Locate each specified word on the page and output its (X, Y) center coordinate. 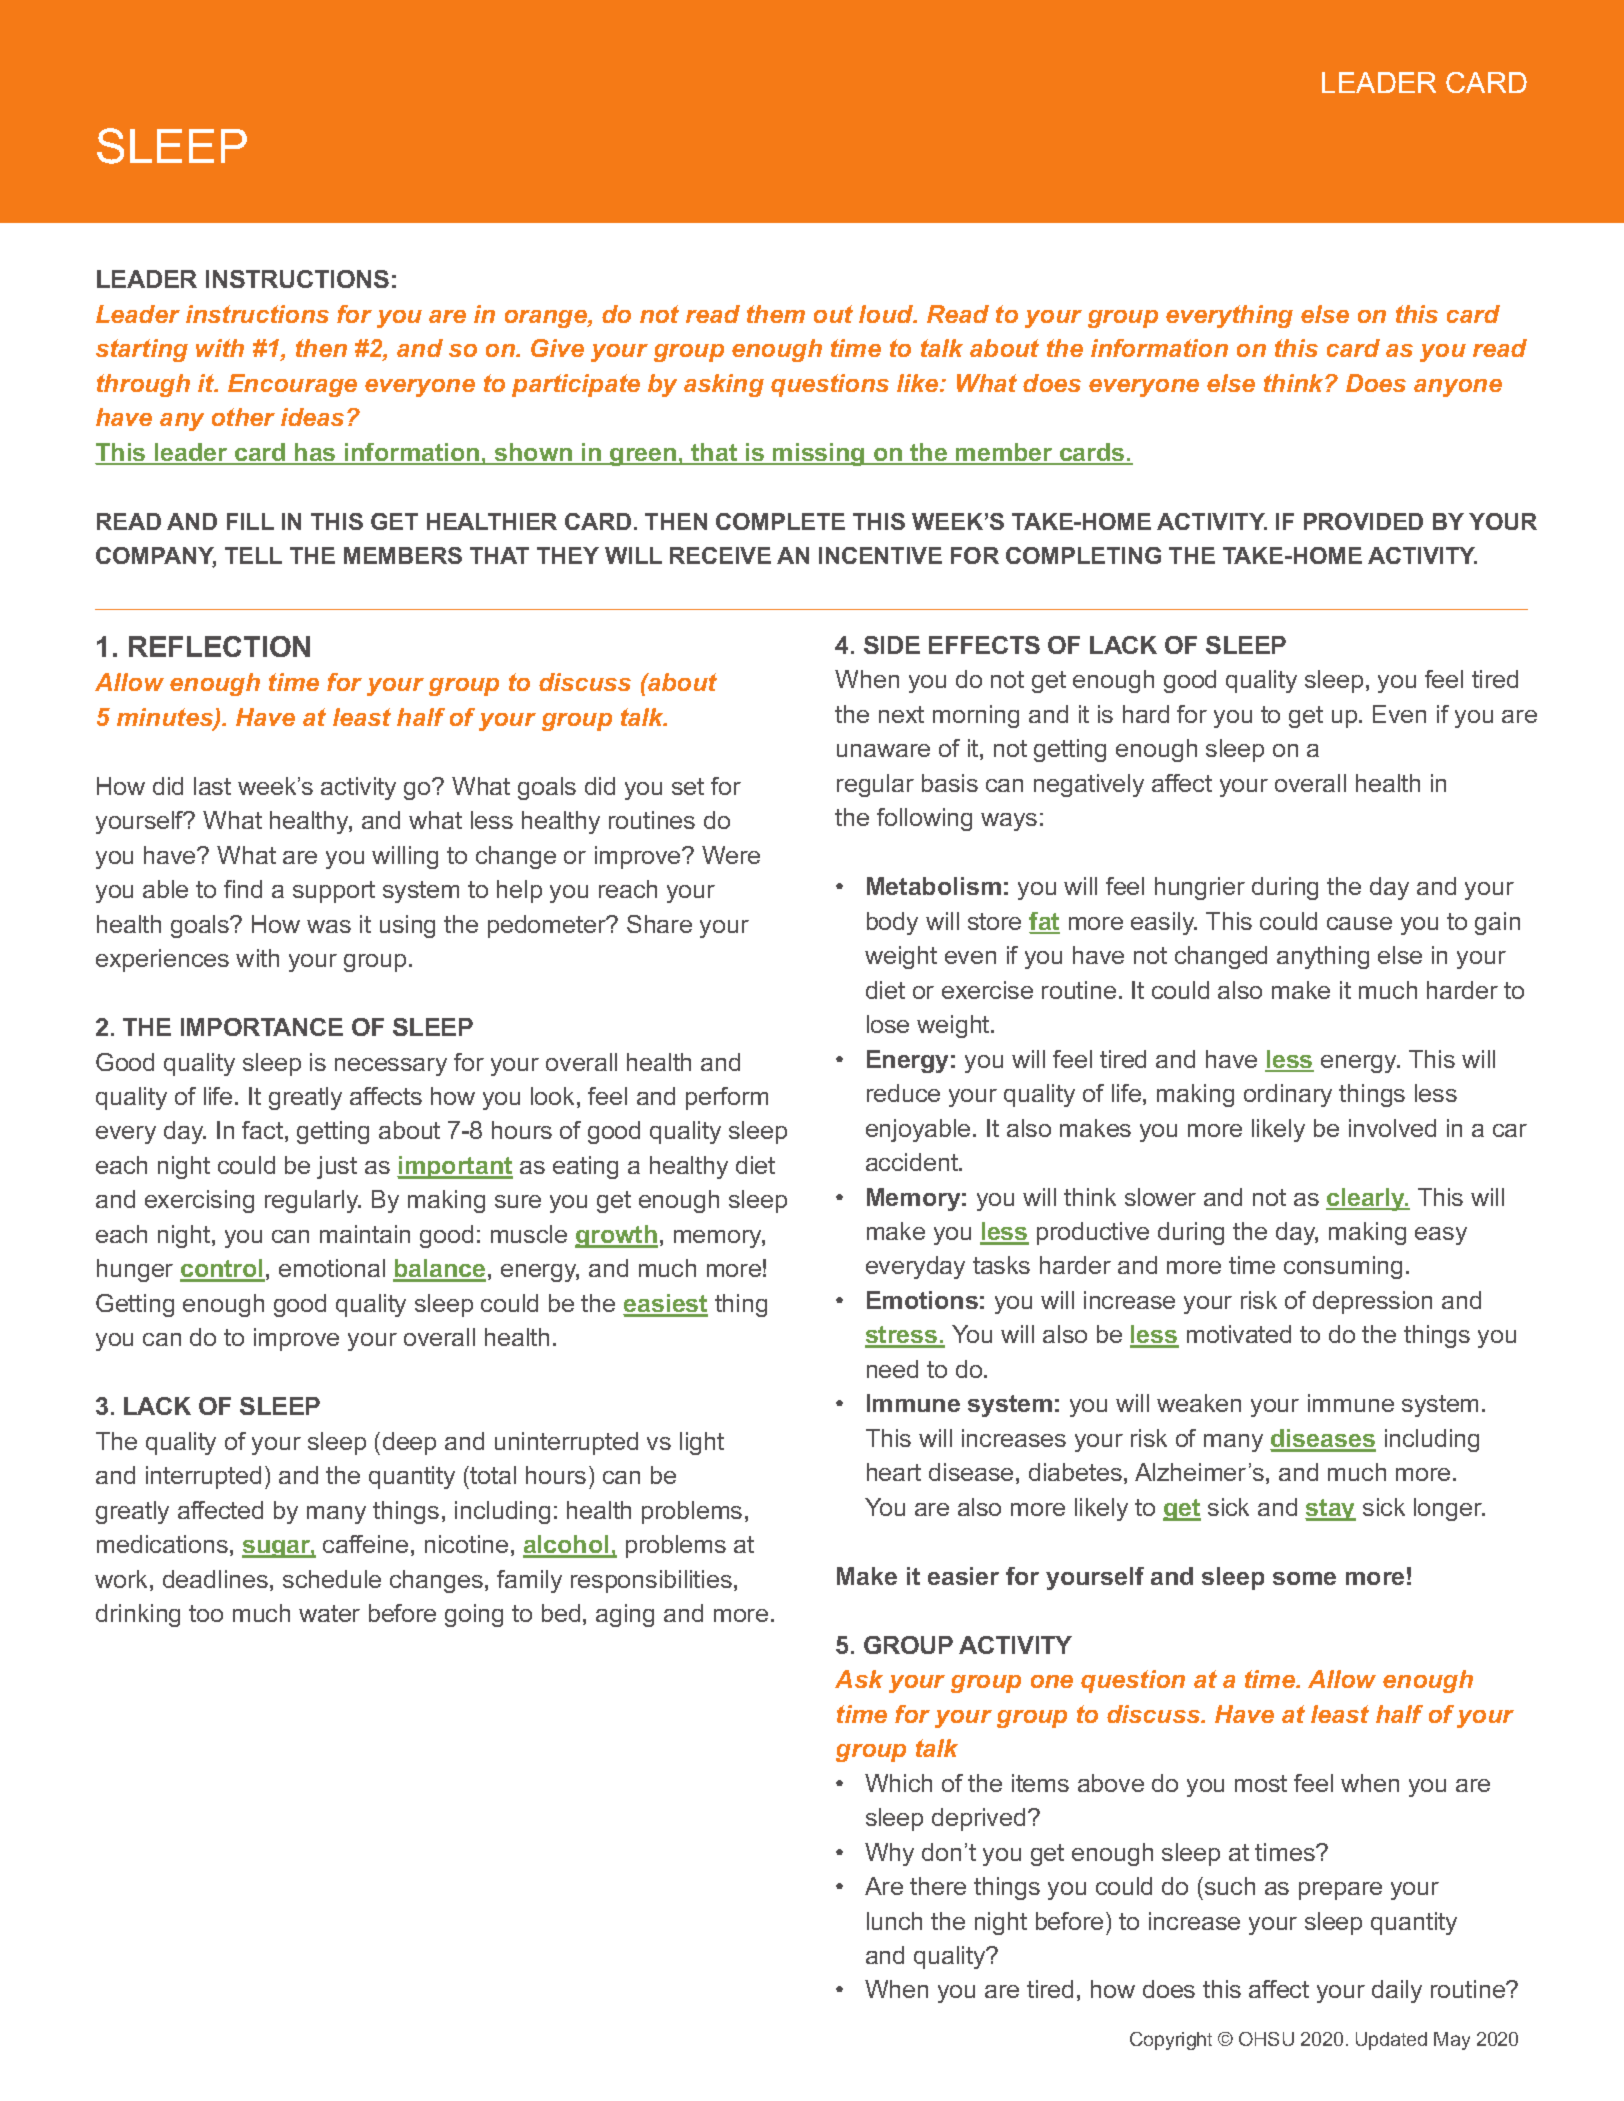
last (212, 786)
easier (963, 1576)
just (337, 1167)
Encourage (292, 385)
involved (1392, 1128)
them (776, 314)
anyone (1458, 388)
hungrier (1200, 888)
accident (913, 1162)
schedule (332, 1579)
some (1304, 1578)
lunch (894, 1921)
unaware (883, 750)
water (329, 1613)
